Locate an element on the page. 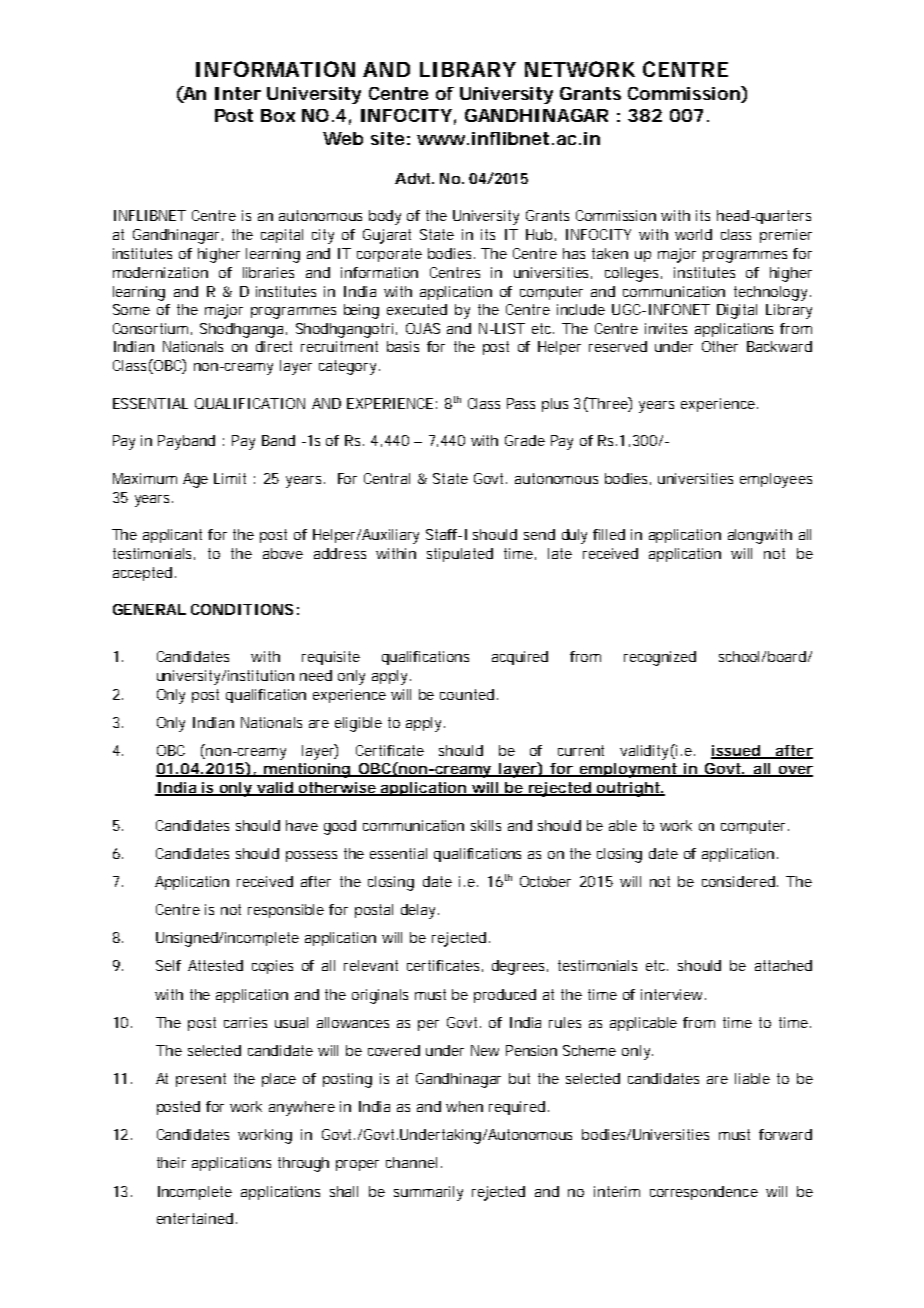 The height and width of the image is (1308, 924). attached is located at coordinates (783, 965).
